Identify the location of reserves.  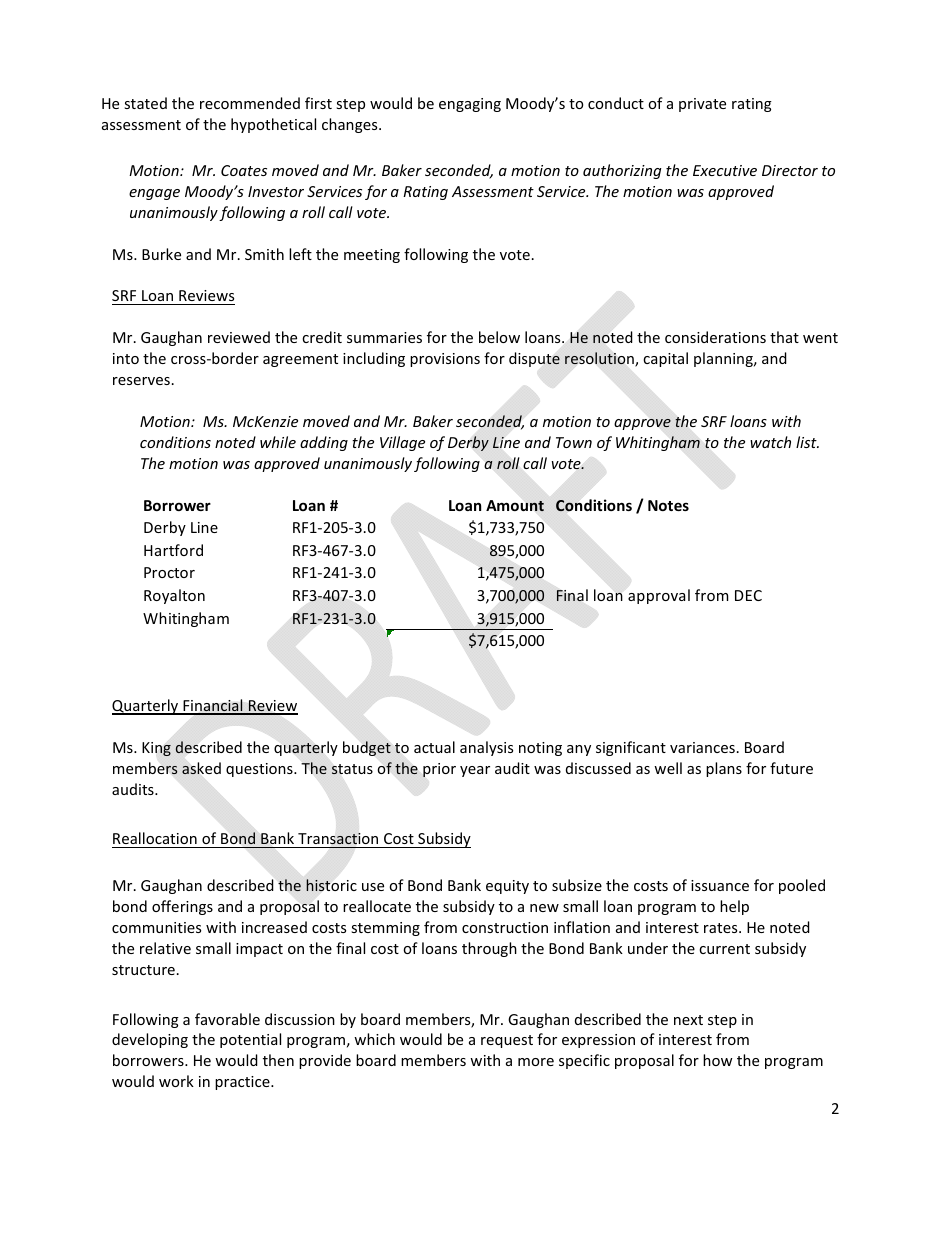
(141, 381).
